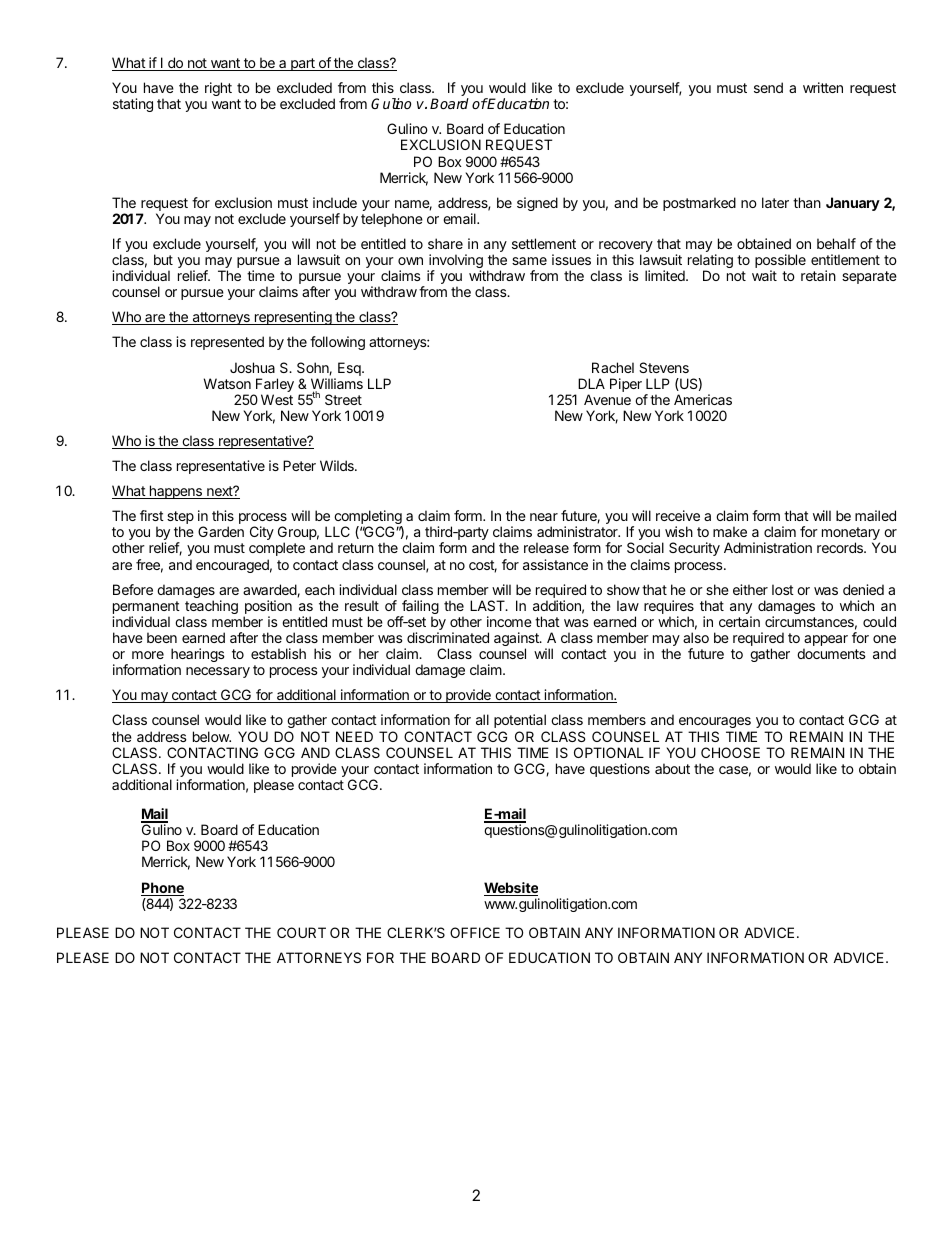 Image resolution: width=952 pixels, height=1233 pixels. What do you see at coordinates (544, 517) in the screenshot?
I see `near` at bounding box center [544, 517].
